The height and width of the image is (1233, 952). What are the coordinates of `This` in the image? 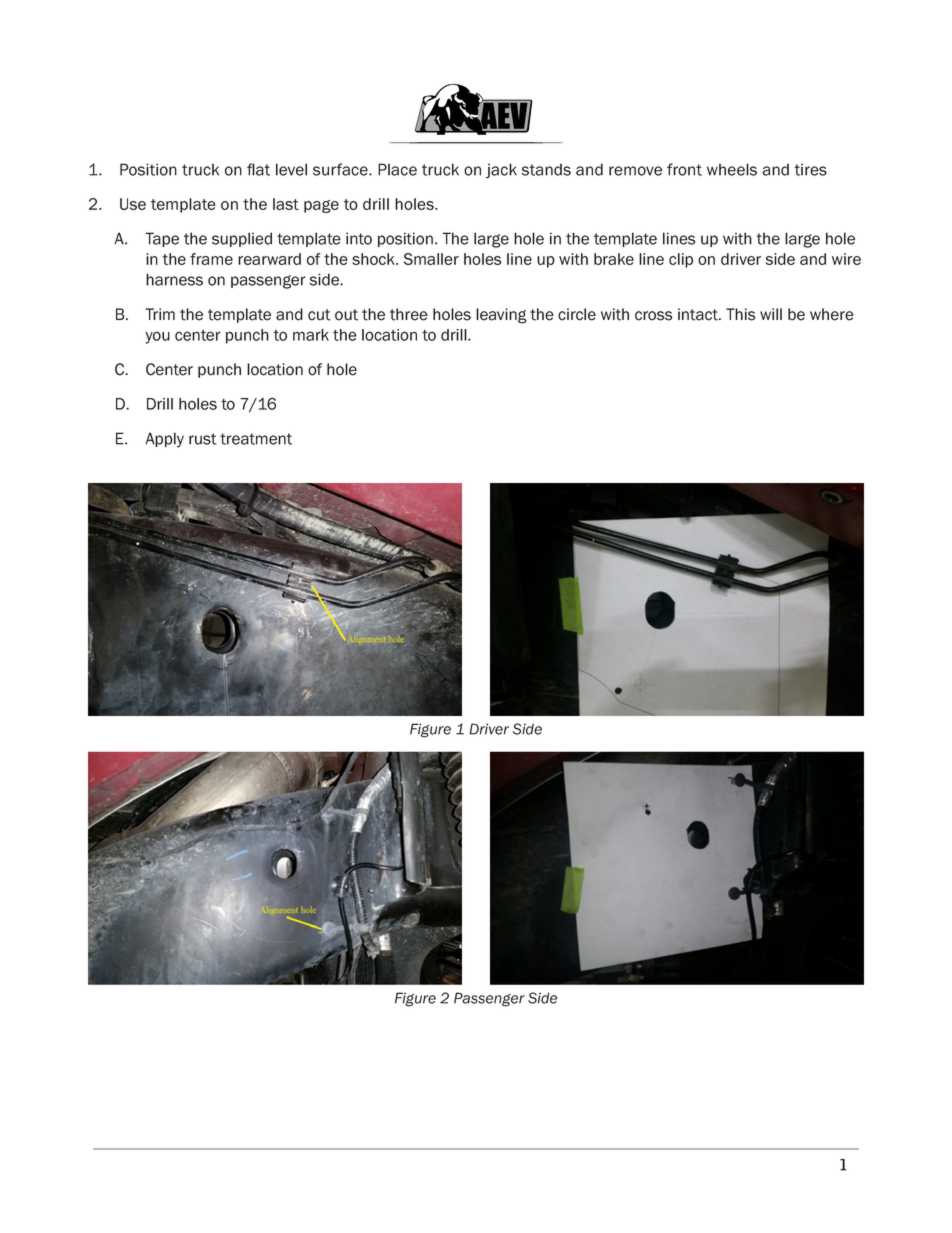 It's located at (740, 314).
